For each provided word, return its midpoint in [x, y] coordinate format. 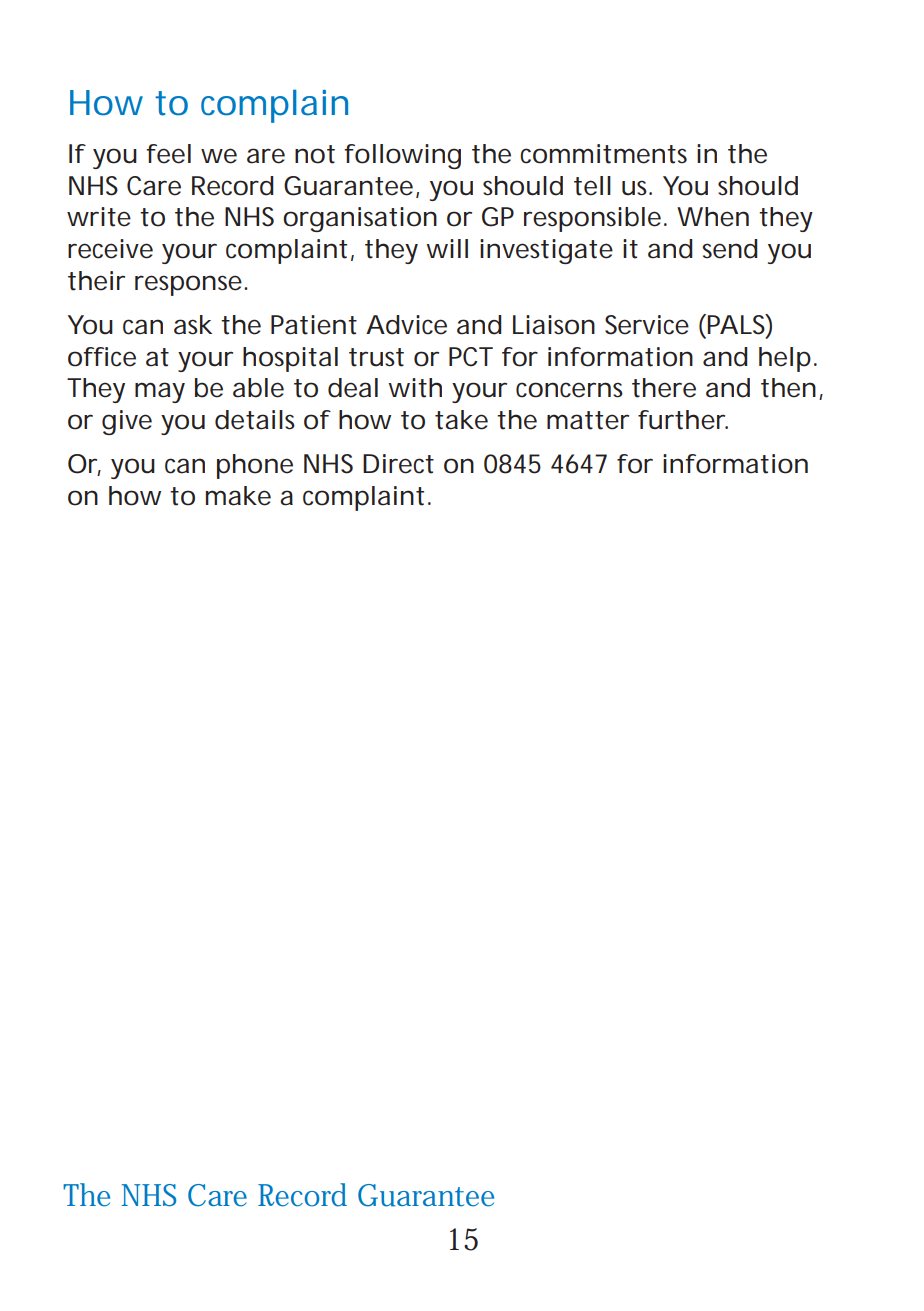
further [682, 420]
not [315, 154]
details [255, 420]
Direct [398, 464]
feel [168, 154]
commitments [603, 154]
